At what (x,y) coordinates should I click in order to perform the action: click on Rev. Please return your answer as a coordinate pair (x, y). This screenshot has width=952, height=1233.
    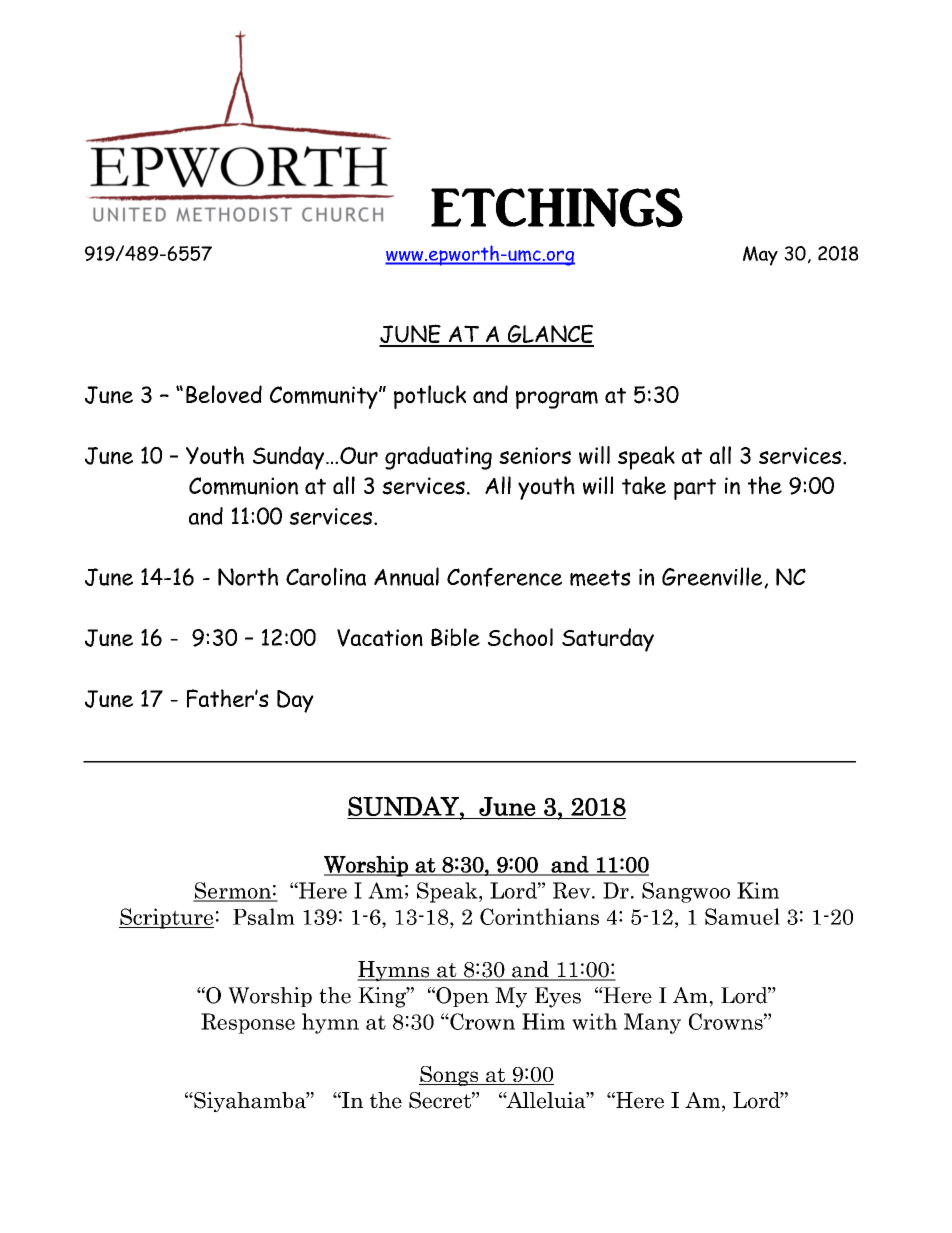
    Looking at the image, I should click on (573, 890).
